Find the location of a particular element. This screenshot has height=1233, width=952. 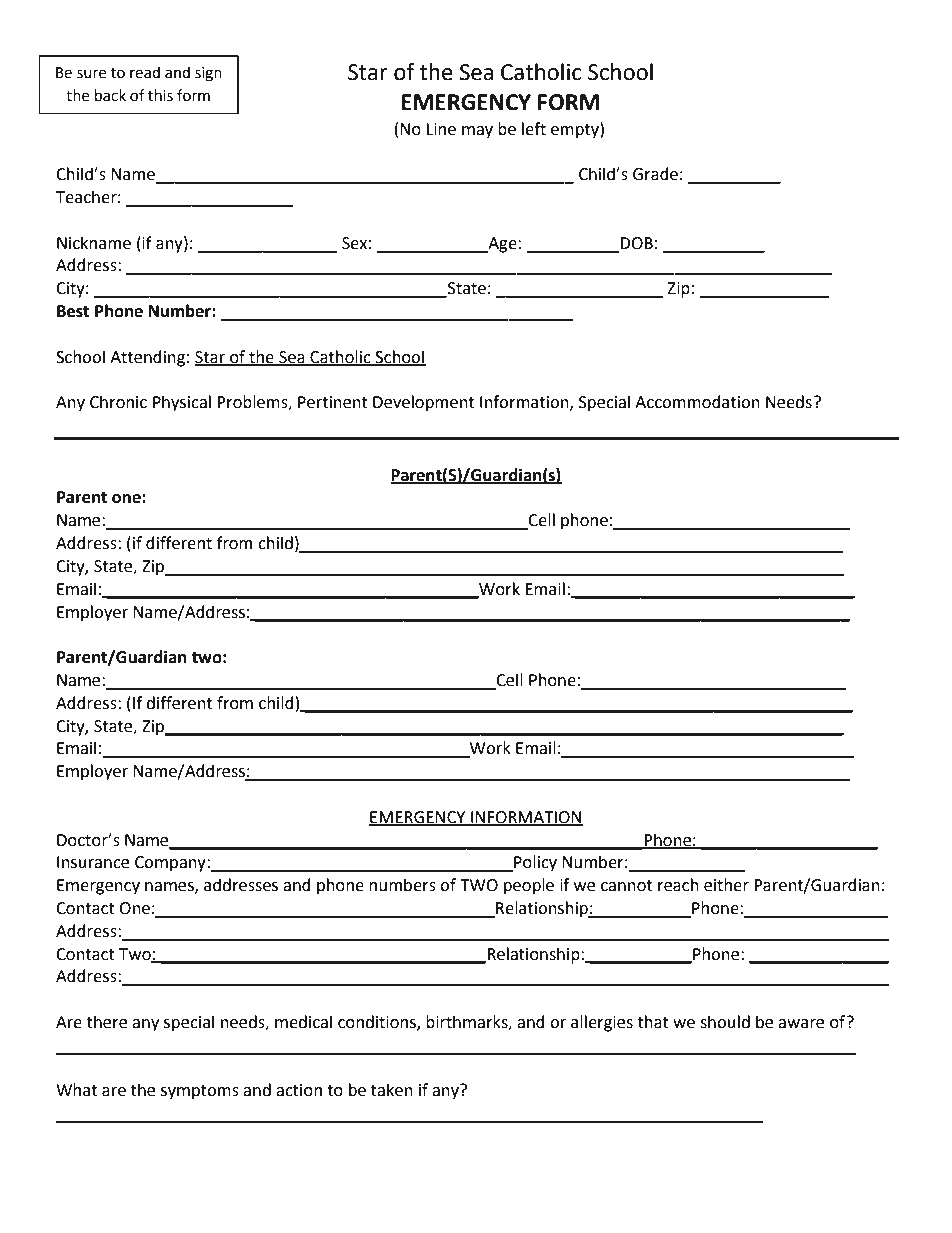

people is located at coordinates (529, 886).
